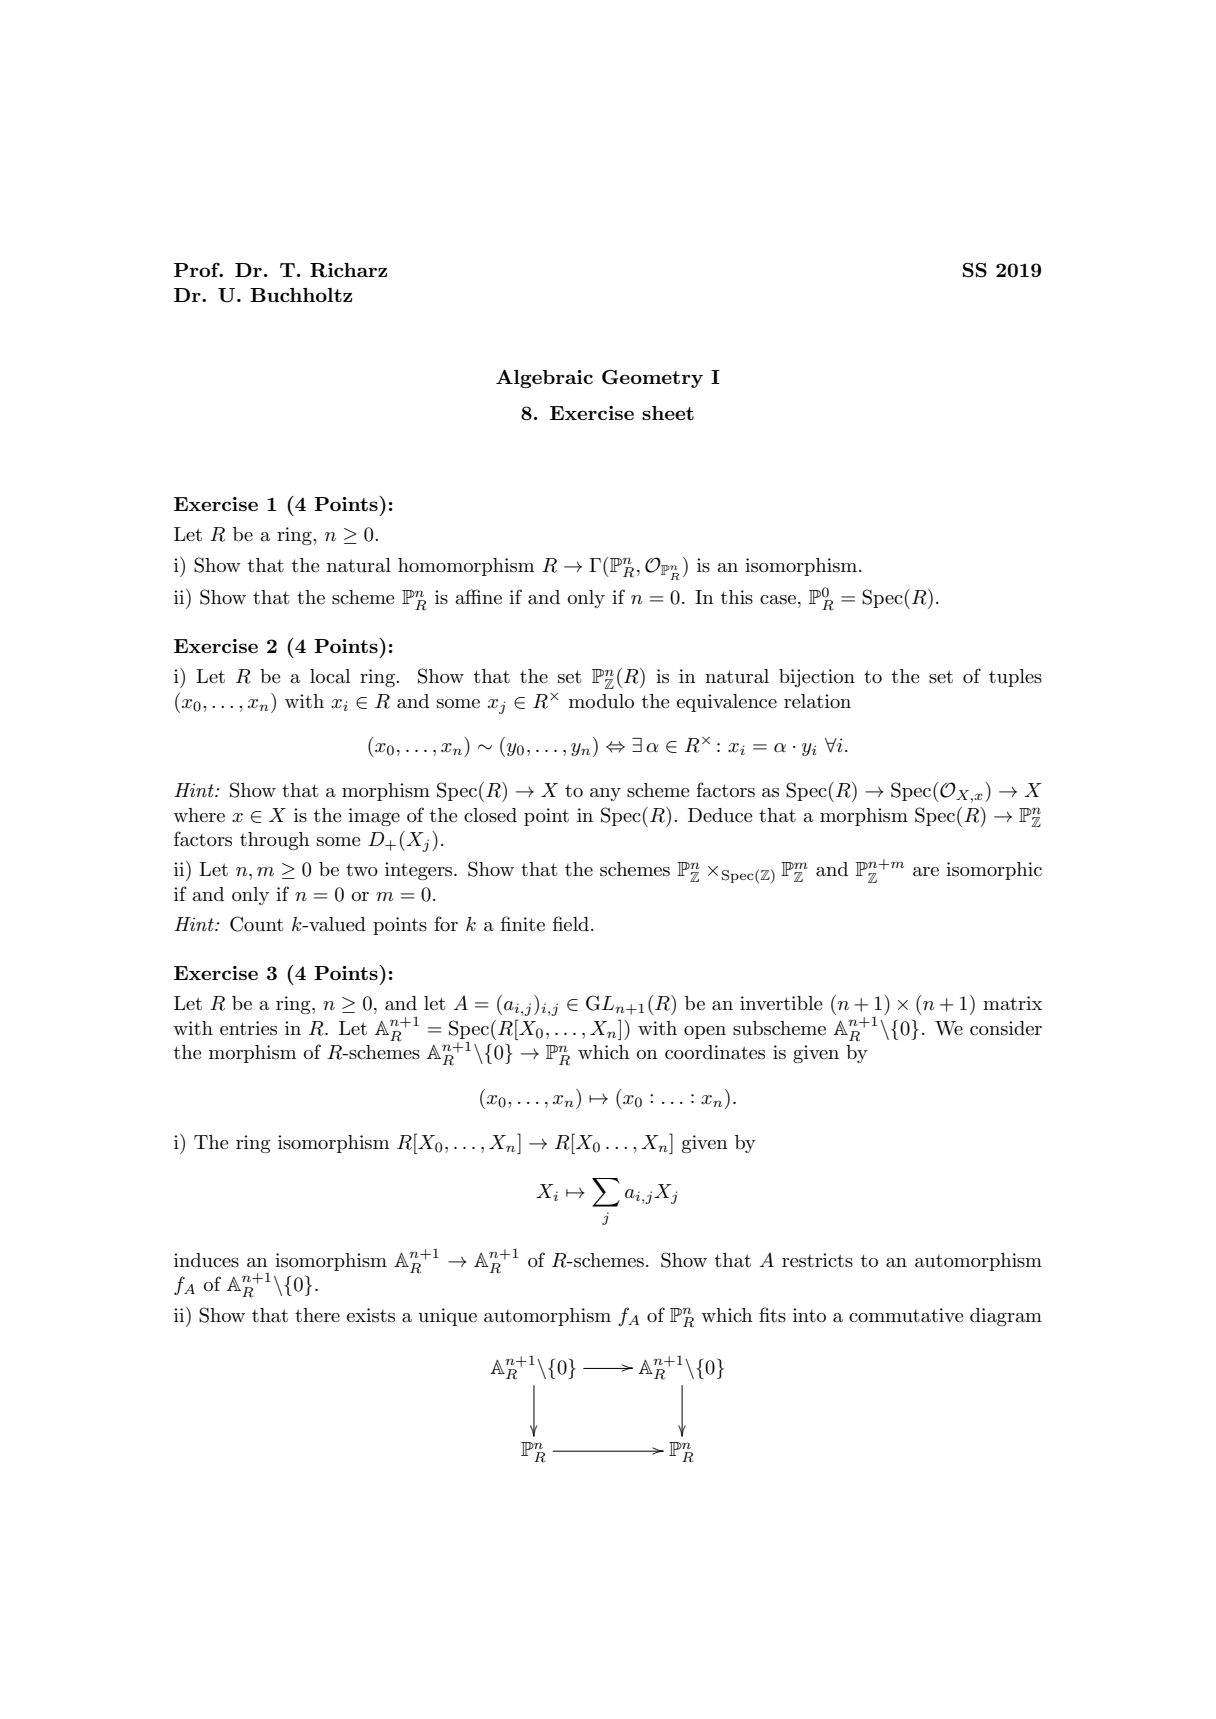 This image has width=1216, height=1719. What do you see at coordinates (447, 1317) in the image?
I see `unique` at bounding box center [447, 1317].
